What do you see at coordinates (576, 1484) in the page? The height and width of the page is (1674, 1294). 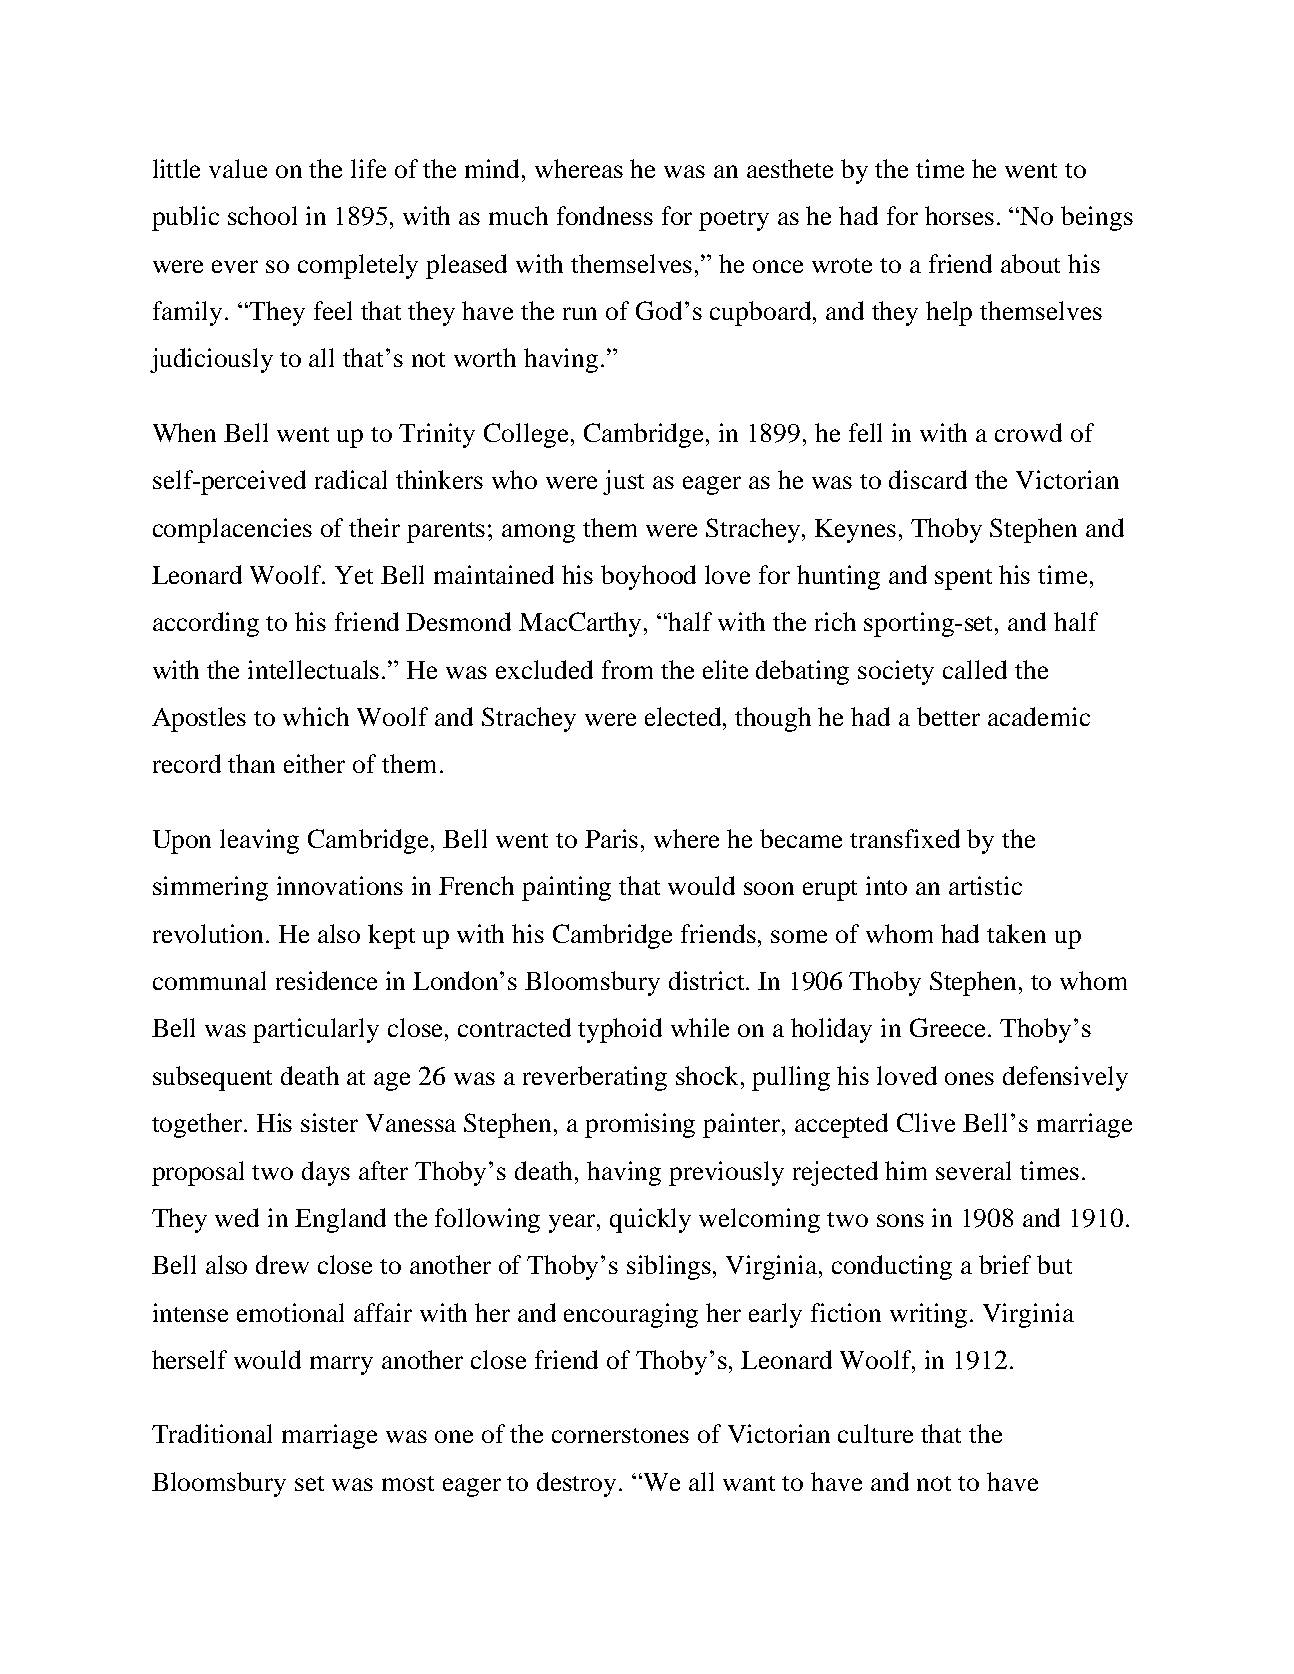 I see `destroy` at bounding box center [576, 1484].
